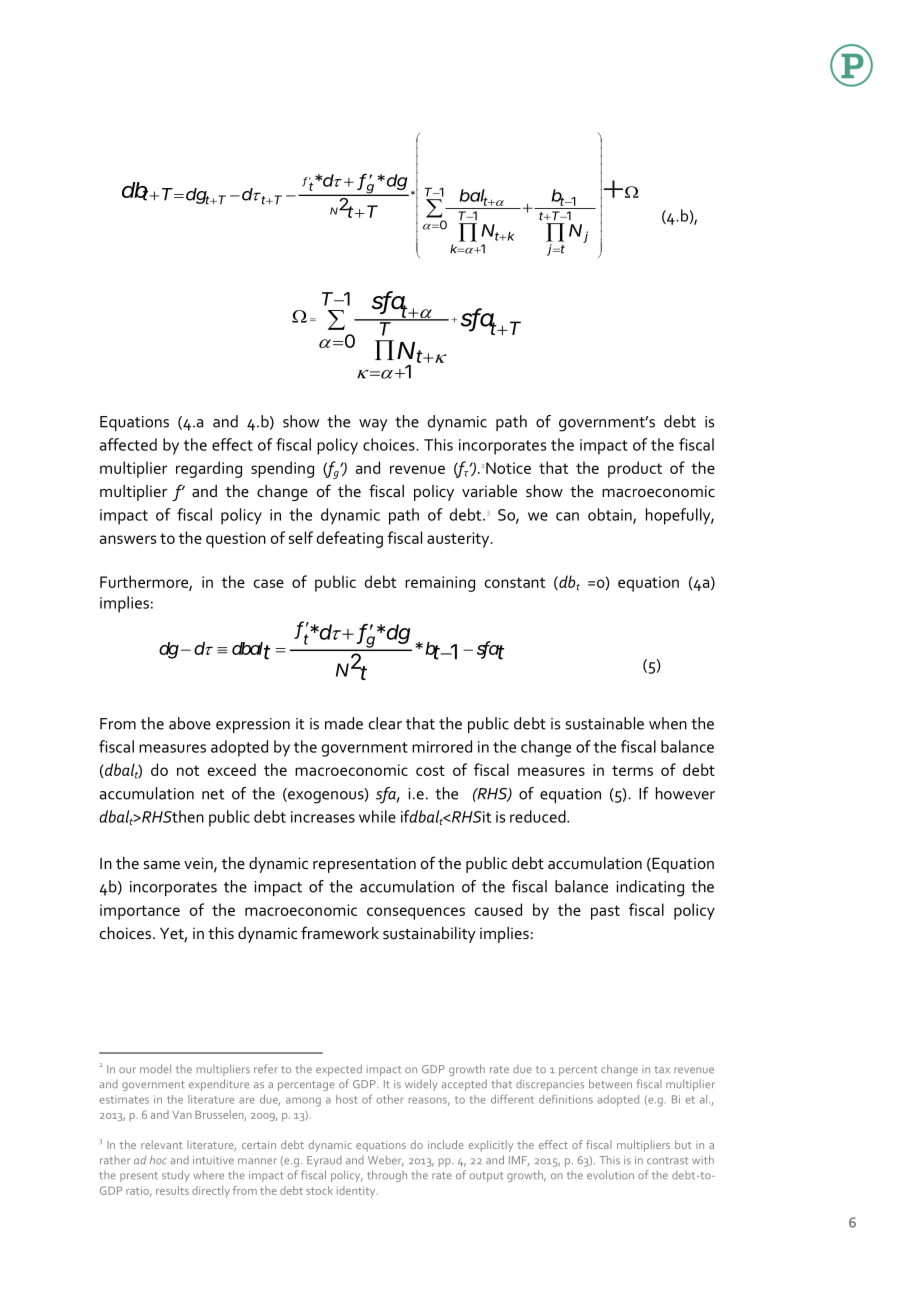  What do you see at coordinates (387, 1176) in the page?
I see `through` at bounding box center [387, 1176].
